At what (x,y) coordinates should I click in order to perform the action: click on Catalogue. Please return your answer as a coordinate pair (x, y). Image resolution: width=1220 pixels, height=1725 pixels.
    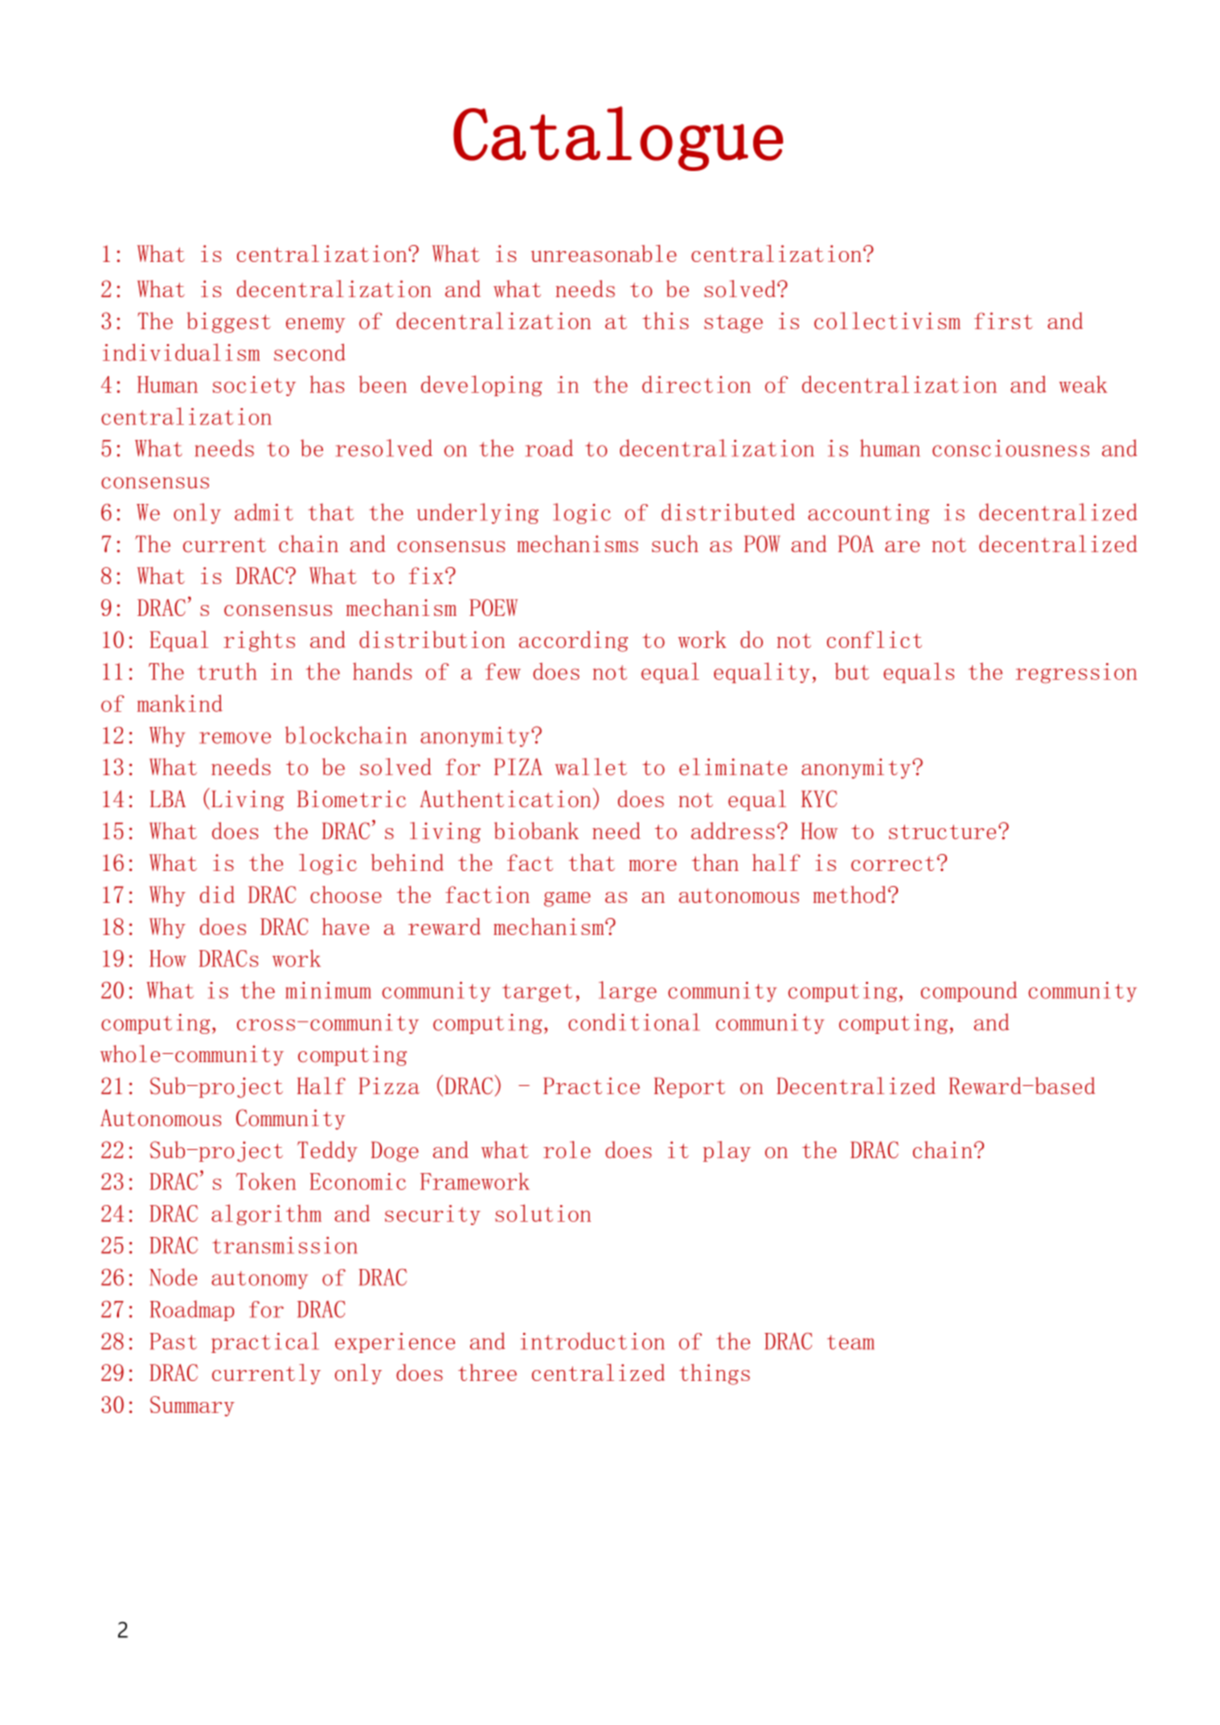
    Looking at the image, I should click on (618, 138).
